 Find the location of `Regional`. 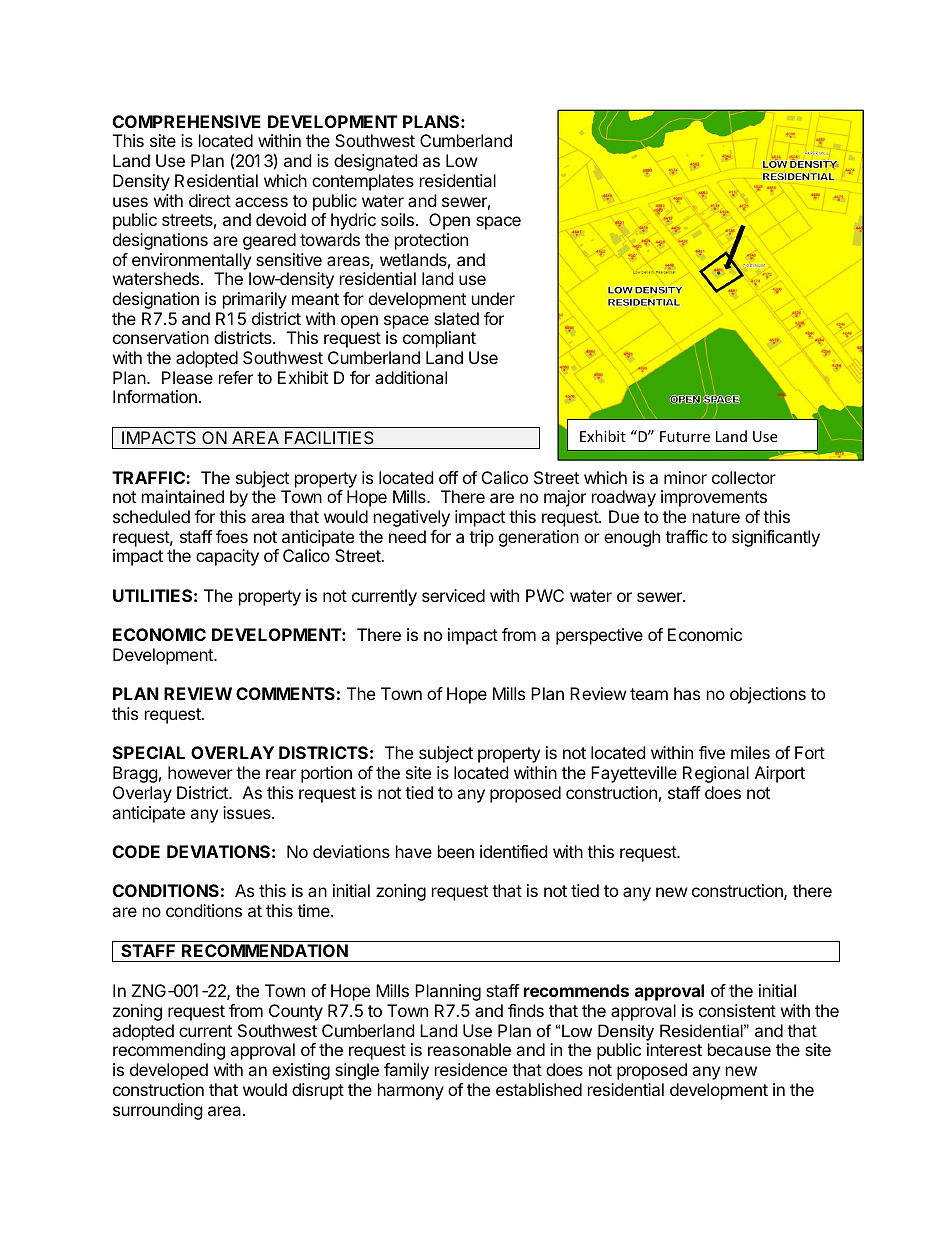

Regional is located at coordinates (716, 774).
